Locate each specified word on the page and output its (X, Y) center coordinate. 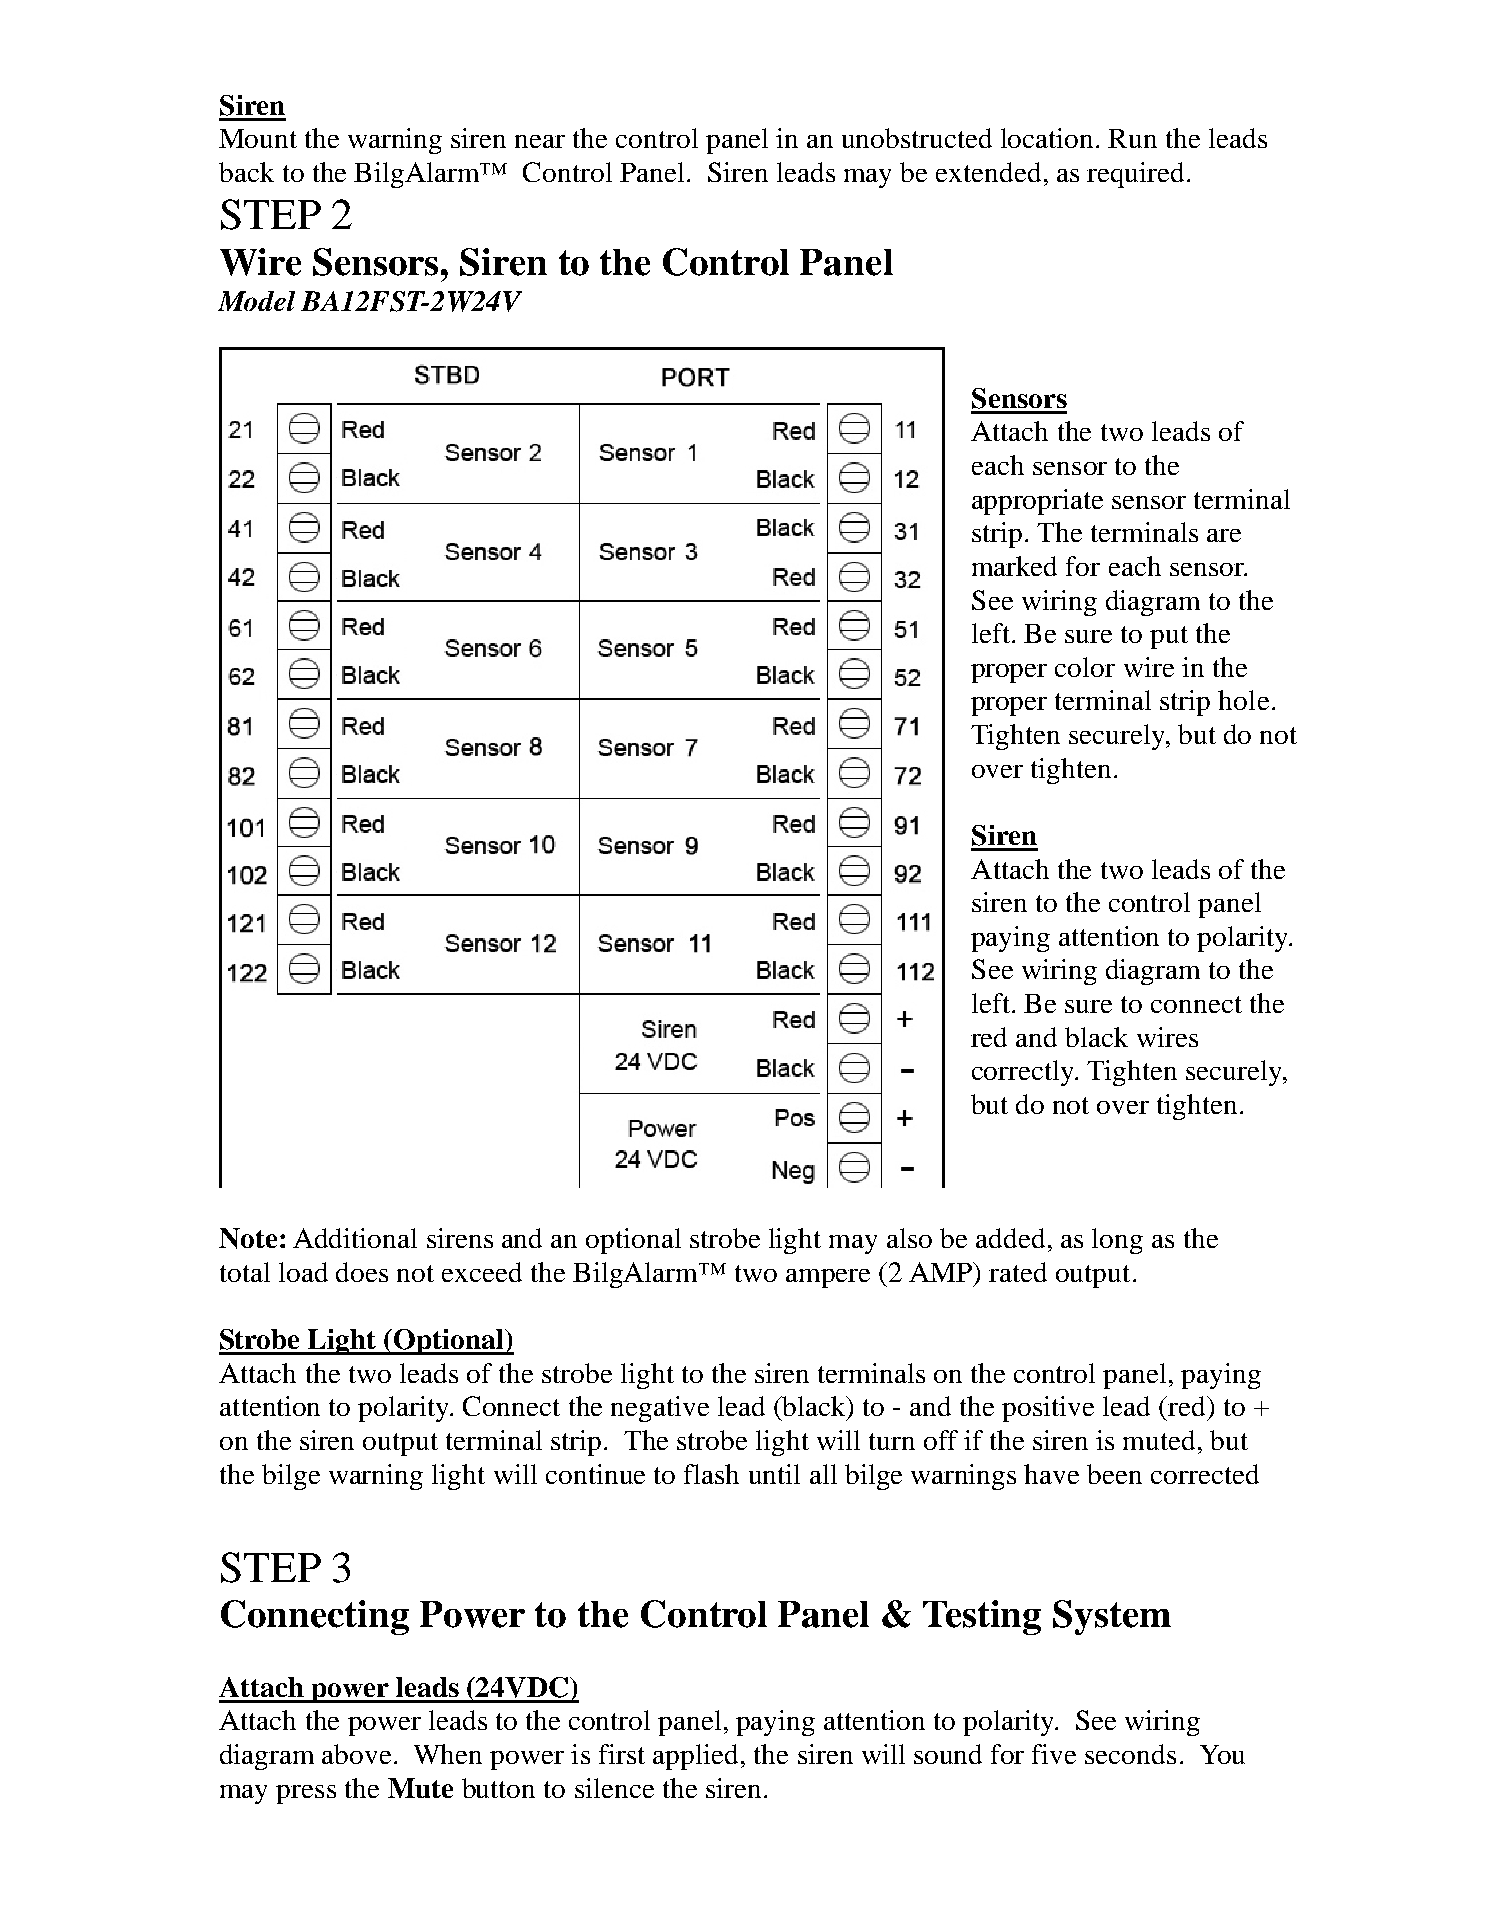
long (1117, 1241)
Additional (355, 1238)
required (1137, 175)
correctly (1024, 1073)
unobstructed (917, 138)
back (246, 172)
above (356, 1754)
